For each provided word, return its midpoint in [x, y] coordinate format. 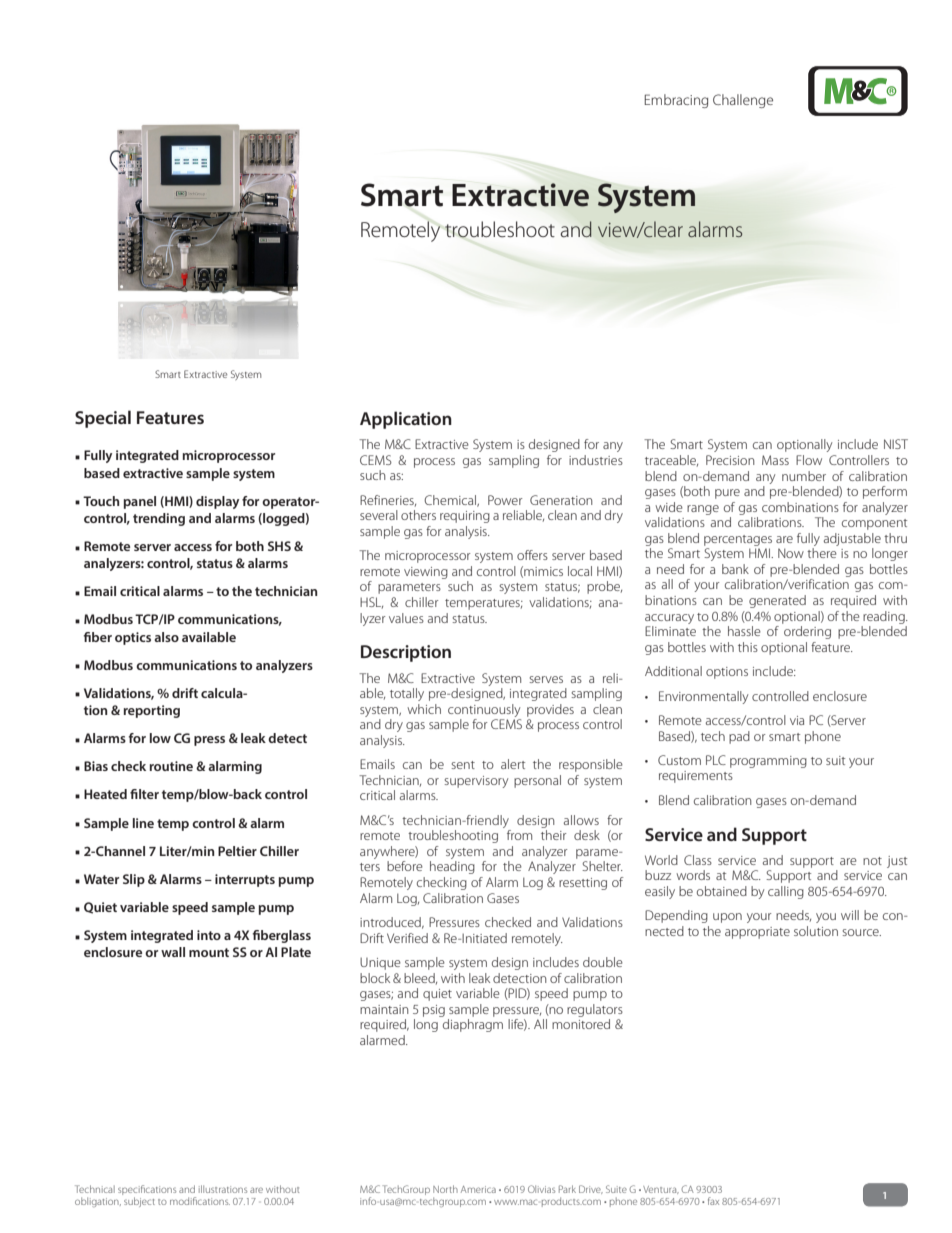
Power [505, 500]
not [872, 861]
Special [103, 419]
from [519, 835]
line [143, 823]
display [217, 502]
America [478, 1189]
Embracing [676, 101]
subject [139, 1202]
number [804, 476]
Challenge [743, 101]
